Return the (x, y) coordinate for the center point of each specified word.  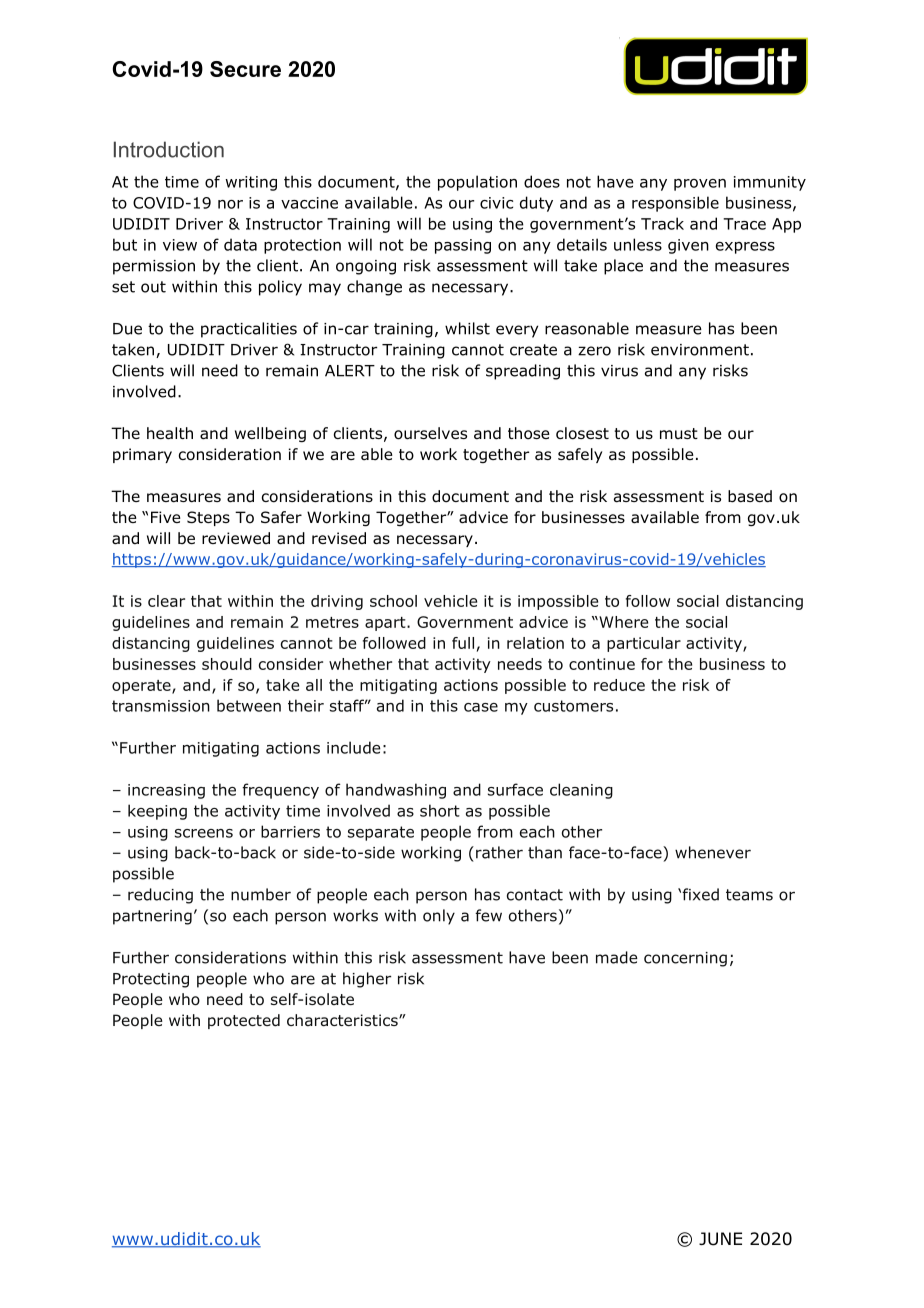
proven (700, 185)
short (440, 810)
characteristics (343, 1020)
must (679, 433)
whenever (713, 852)
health (170, 433)
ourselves (430, 433)
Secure (245, 69)
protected (244, 1021)
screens (204, 833)
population (477, 183)
